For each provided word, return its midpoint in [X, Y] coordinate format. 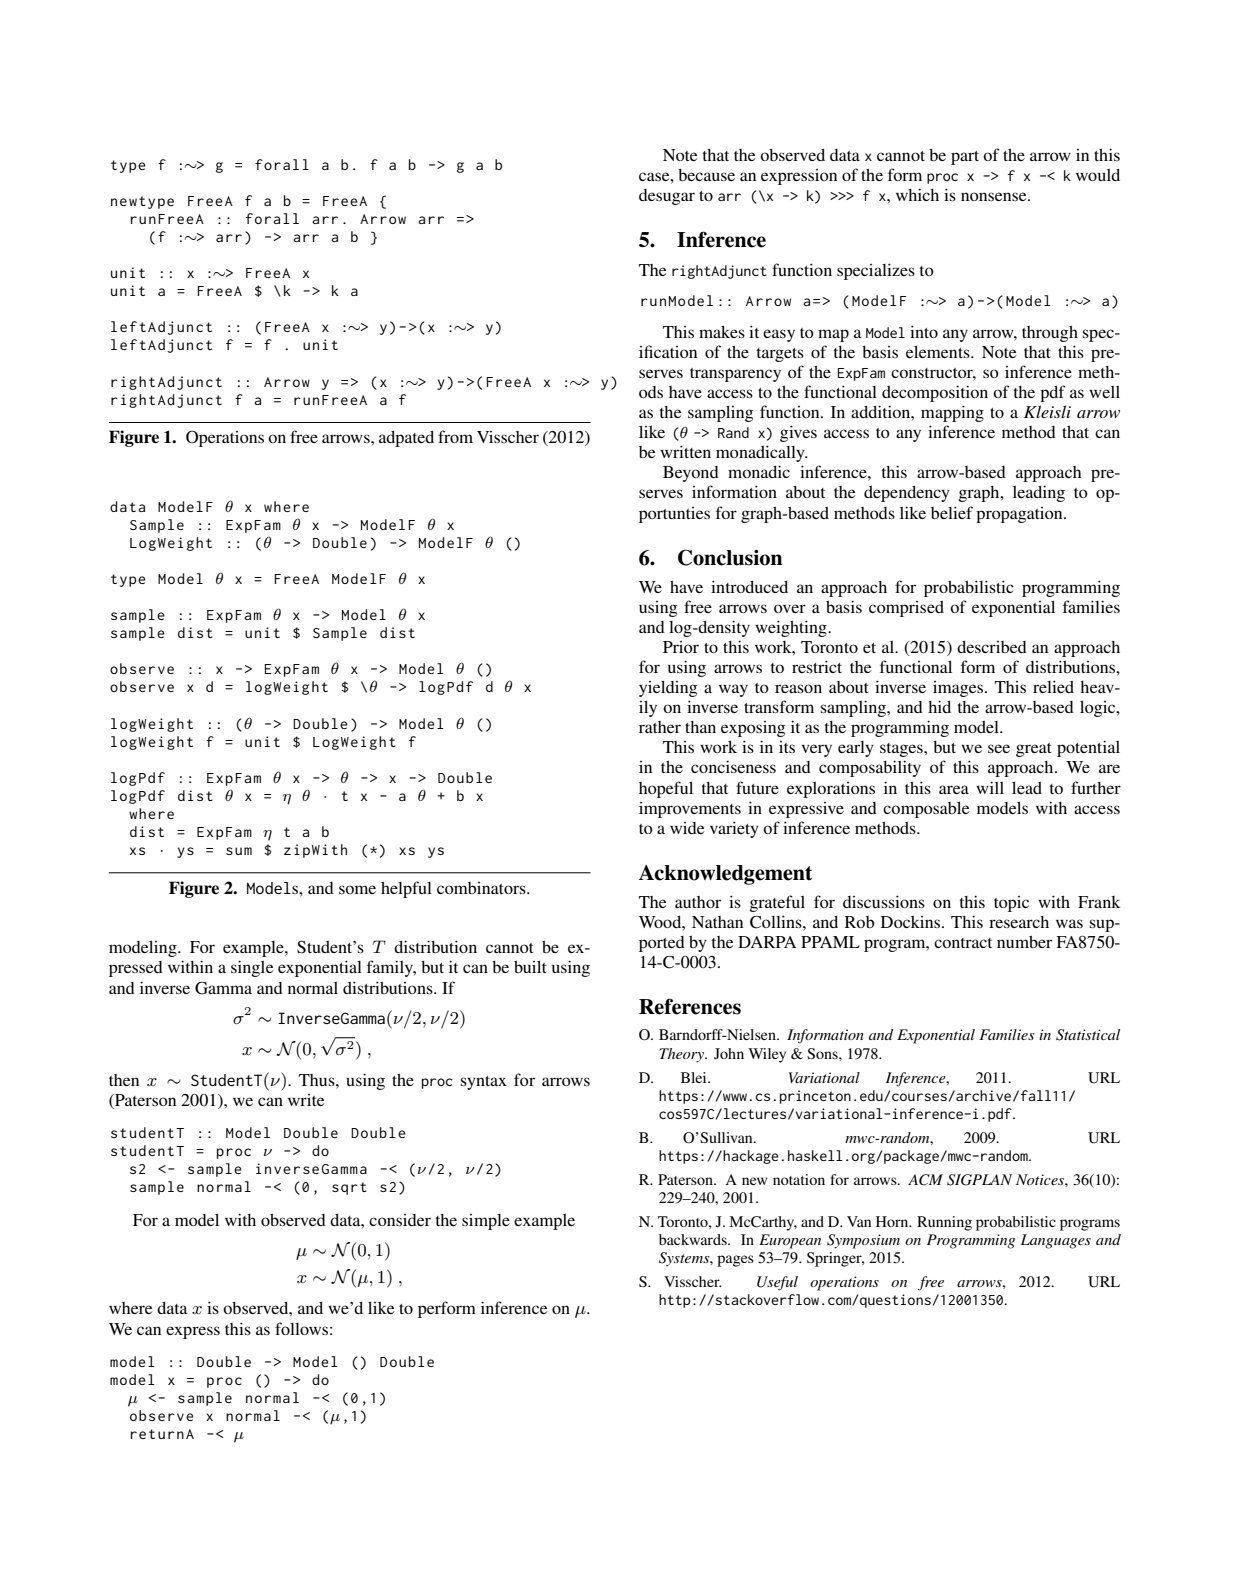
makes [722, 332]
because [706, 175]
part [965, 158]
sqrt [349, 1188]
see [999, 748]
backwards [694, 1239]
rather [660, 727]
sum [239, 851]
